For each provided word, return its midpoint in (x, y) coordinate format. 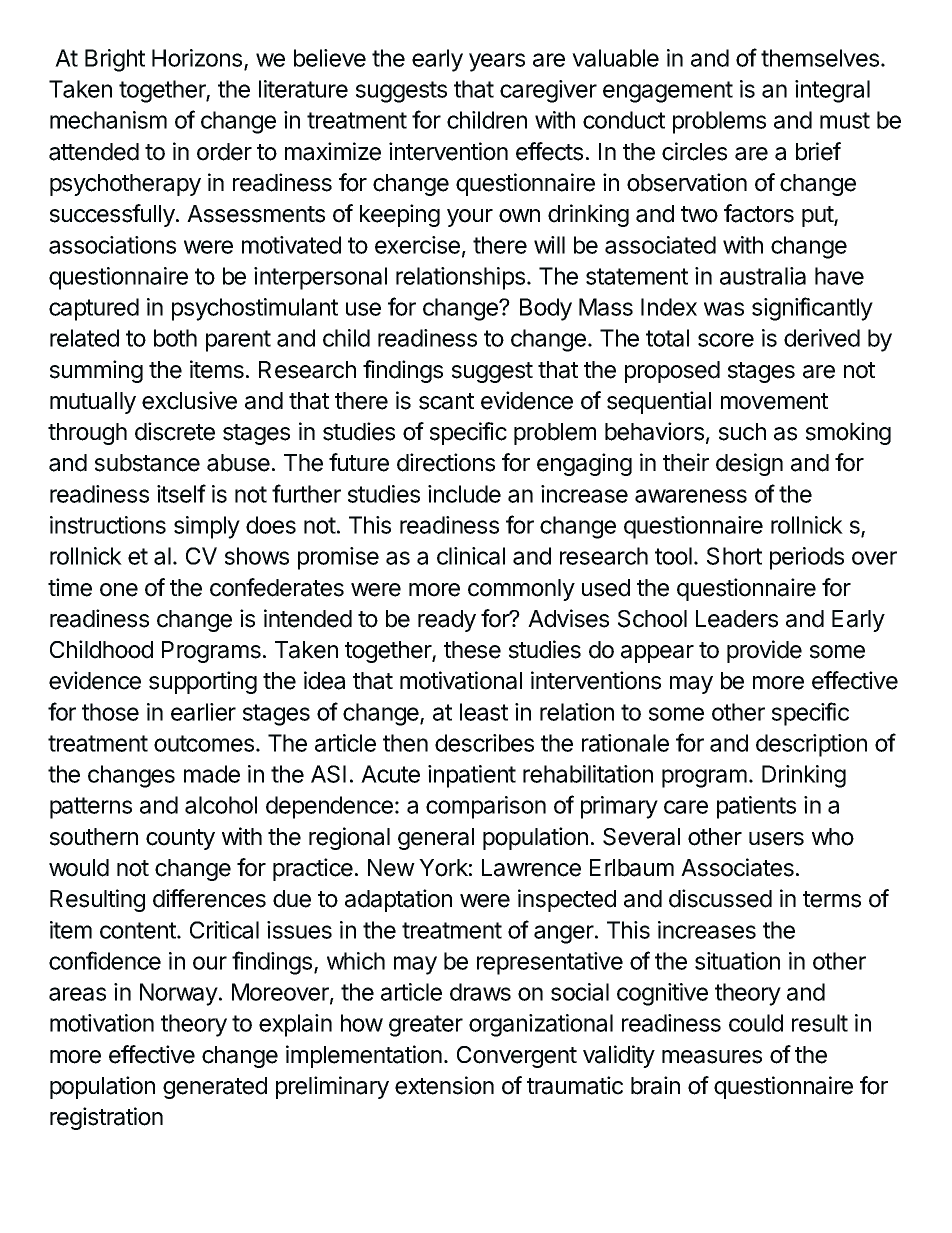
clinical (471, 556)
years (497, 62)
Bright (115, 60)
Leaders (737, 619)
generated (215, 1088)
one (119, 590)
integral (832, 91)
